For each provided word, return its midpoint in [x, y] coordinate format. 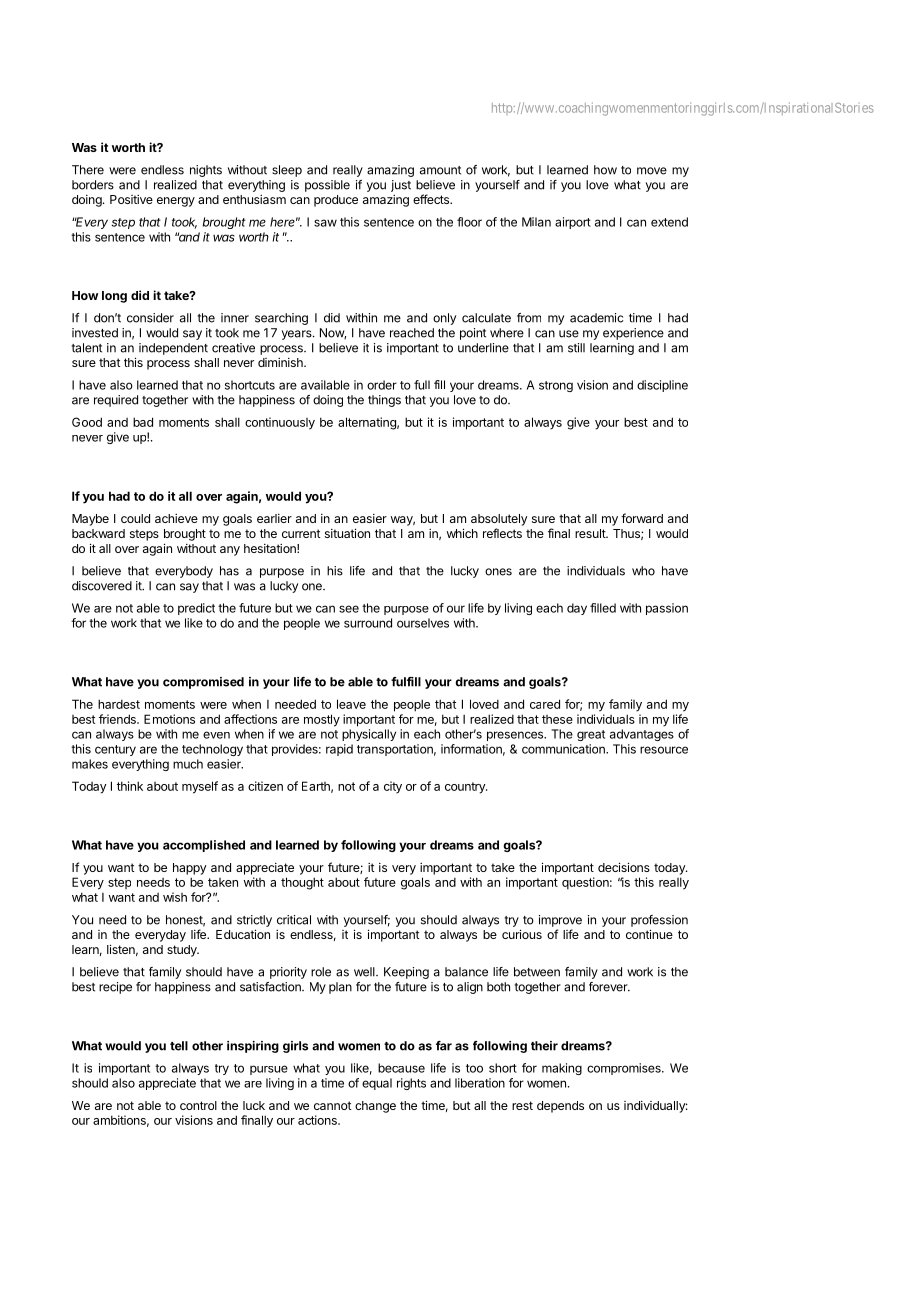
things [384, 401]
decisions [624, 867]
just [401, 186]
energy [176, 202]
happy [189, 869]
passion [667, 609]
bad [143, 422]
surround [368, 623]
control [198, 1105]
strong [556, 386]
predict [196, 609]
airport [573, 223]
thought [302, 883]
